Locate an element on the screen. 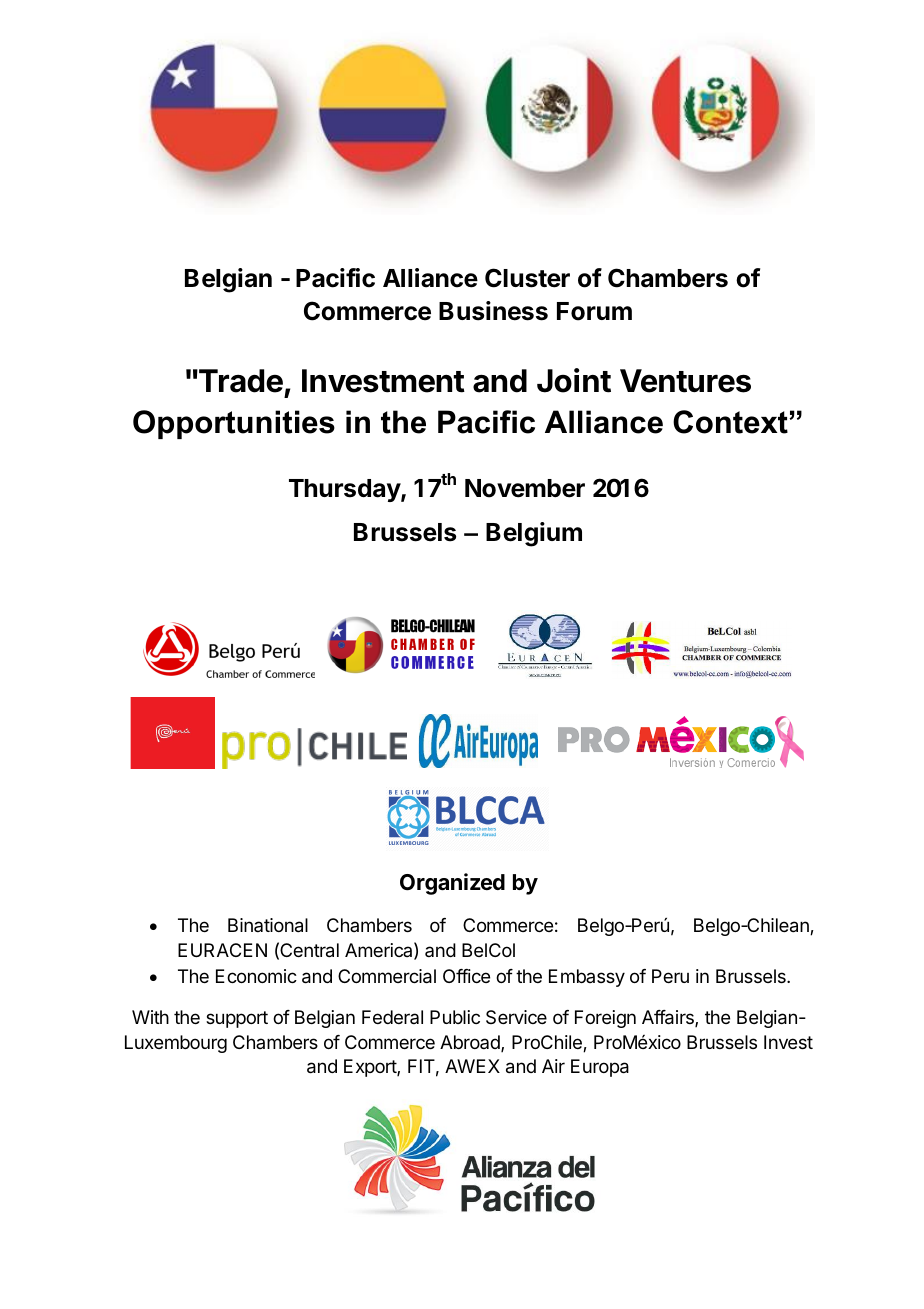 The image size is (924, 1309). November is located at coordinates (525, 488).
